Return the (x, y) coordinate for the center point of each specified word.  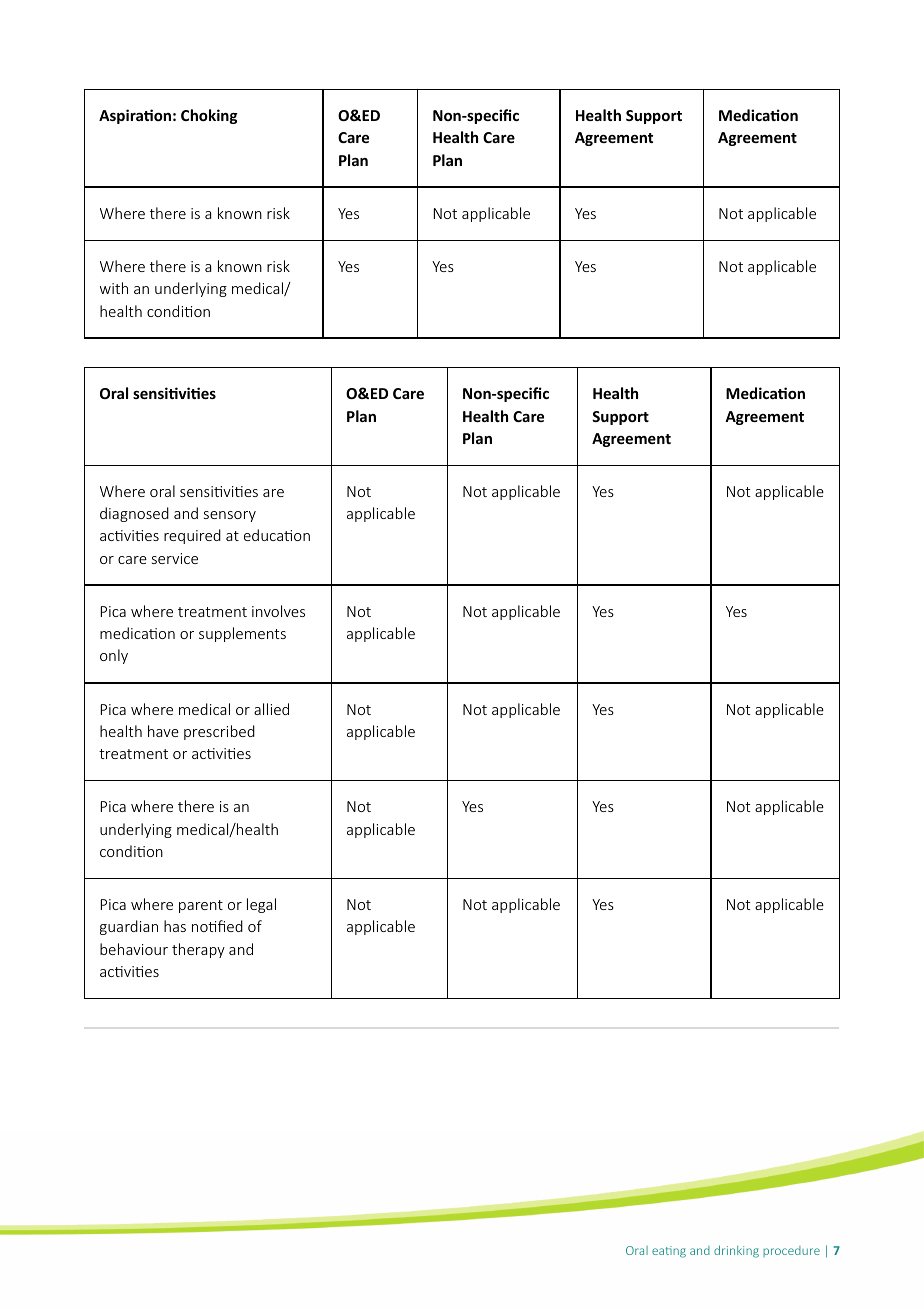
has (175, 926)
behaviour (134, 949)
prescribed (219, 732)
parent (201, 906)
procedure (791, 1251)
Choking (209, 116)
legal (261, 905)
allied (271, 709)
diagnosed (134, 514)
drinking (736, 1251)
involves (278, 611)
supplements (242, 634)
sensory (230, 516)
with (114, 288)
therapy (198, 950)
